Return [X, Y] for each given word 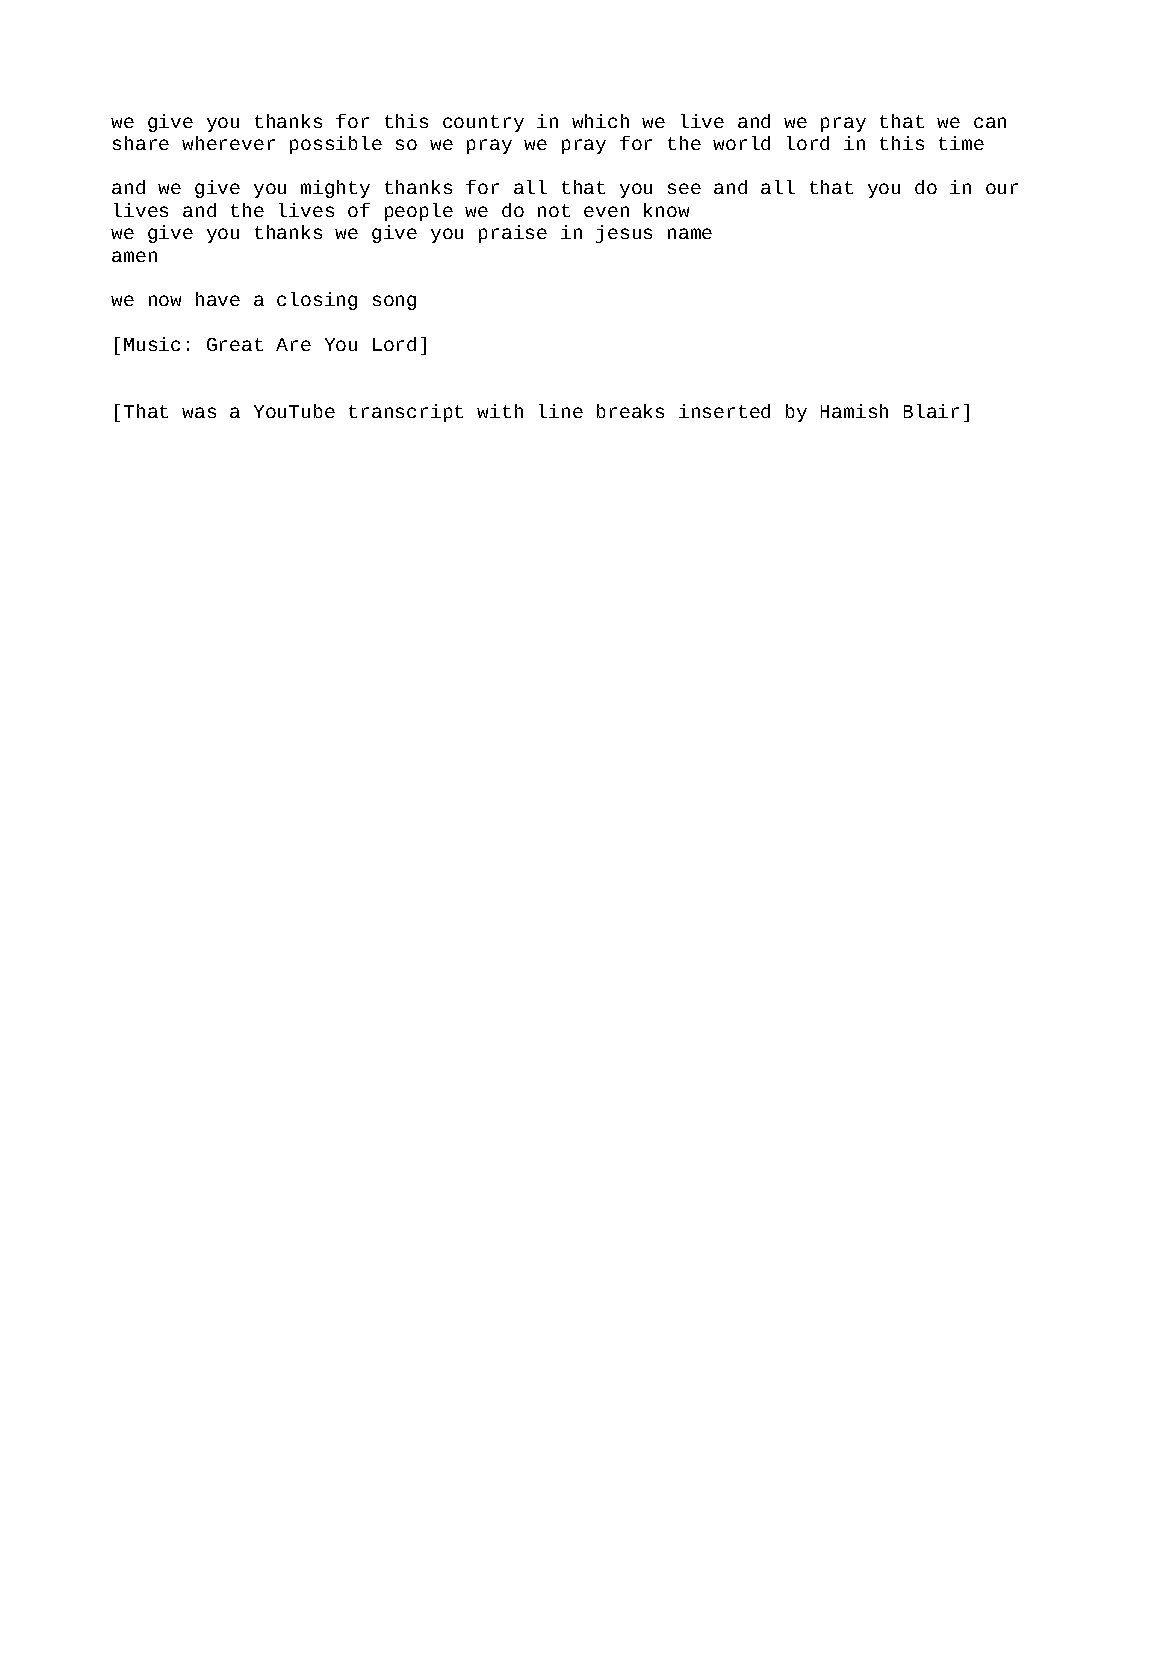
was [199, 412]
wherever [228, 143]
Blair [931, 411]
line [561, 411]
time [961, 143]
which [600, 121]
